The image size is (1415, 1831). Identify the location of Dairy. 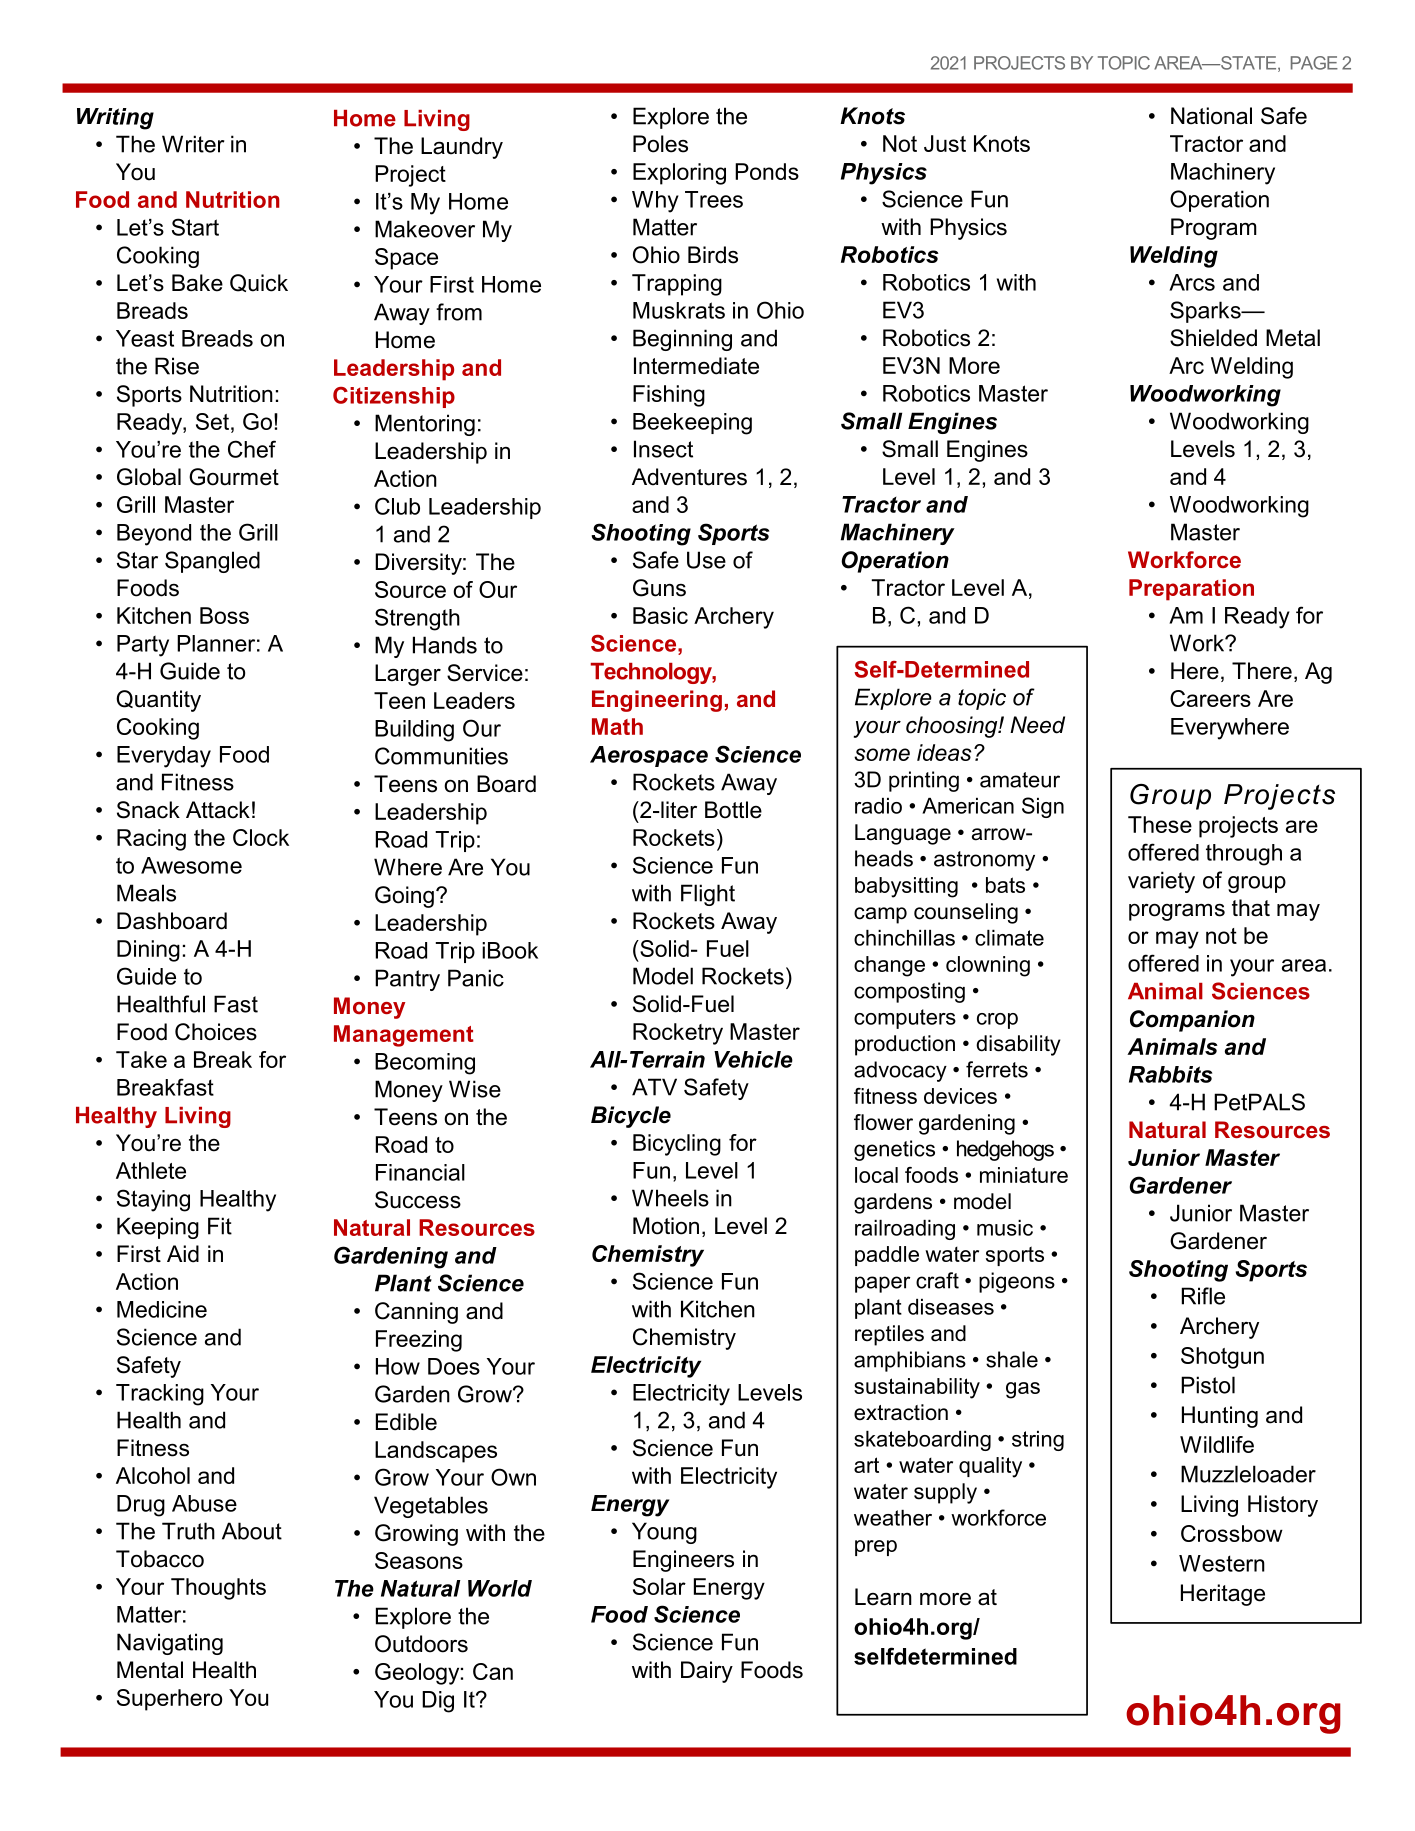
(707, 1672).
